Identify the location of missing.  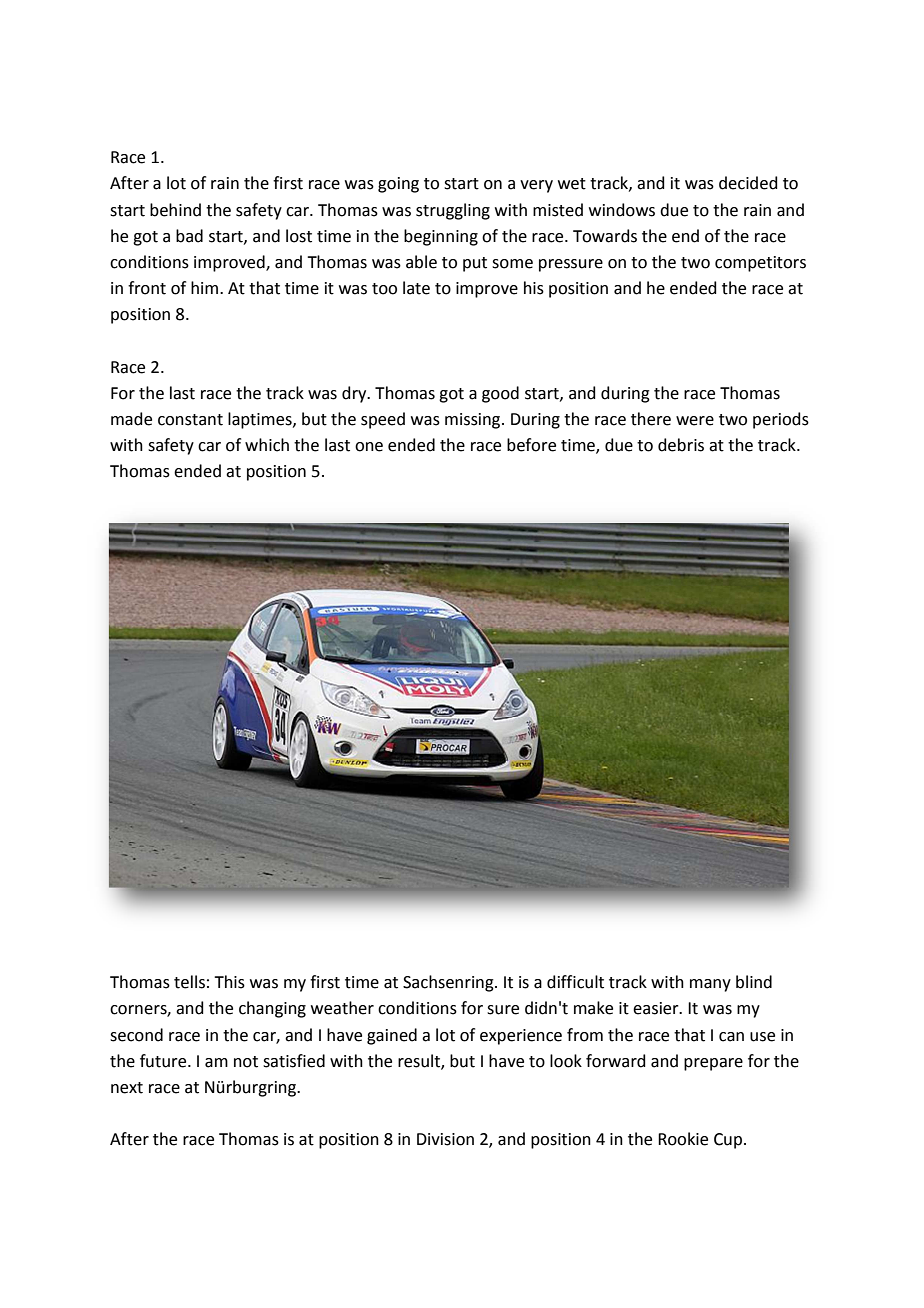
(474, 421).
